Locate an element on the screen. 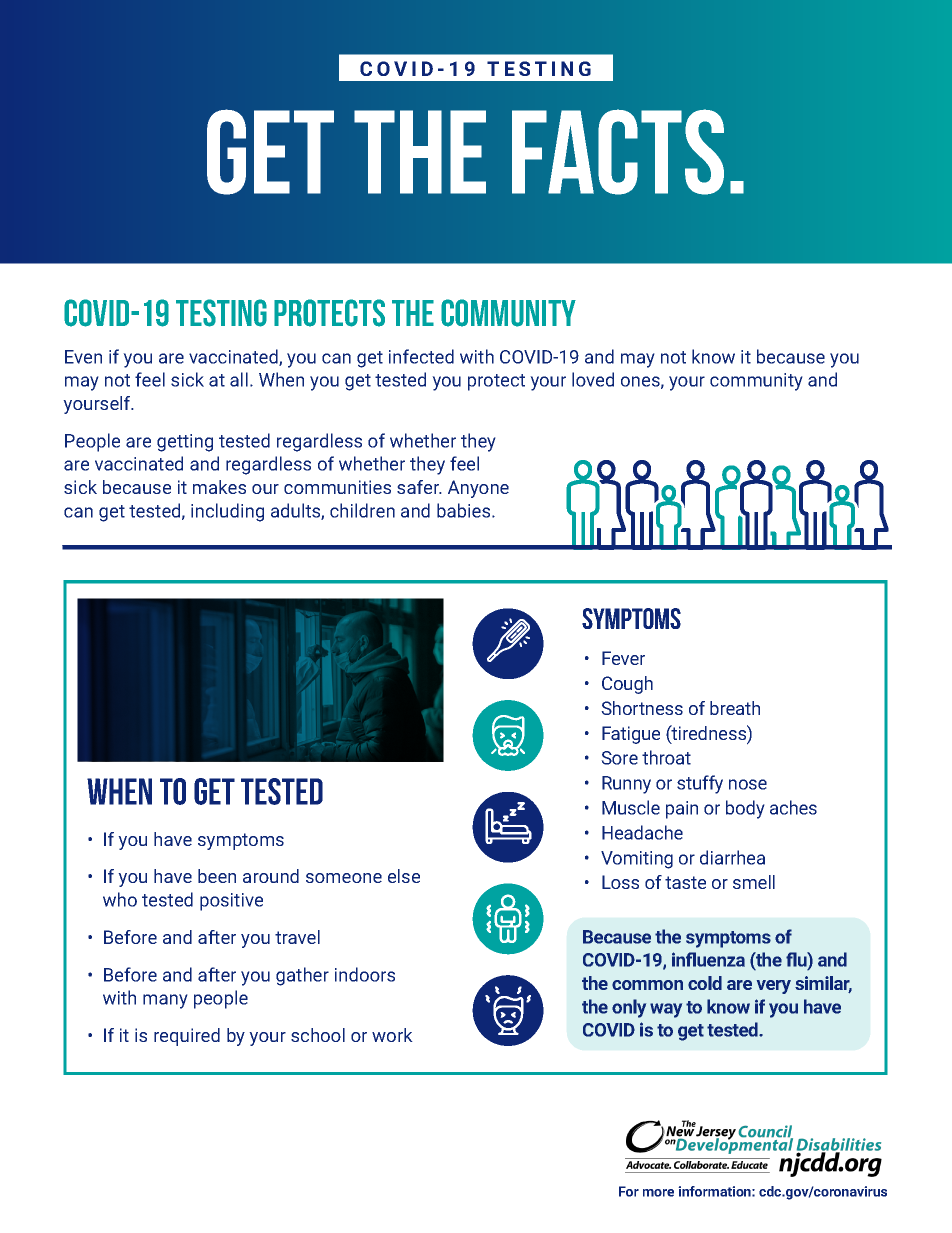 Image resolution: width=952 pixels, height=1233 pixels. Fever is located at coordinates (623, 658).
